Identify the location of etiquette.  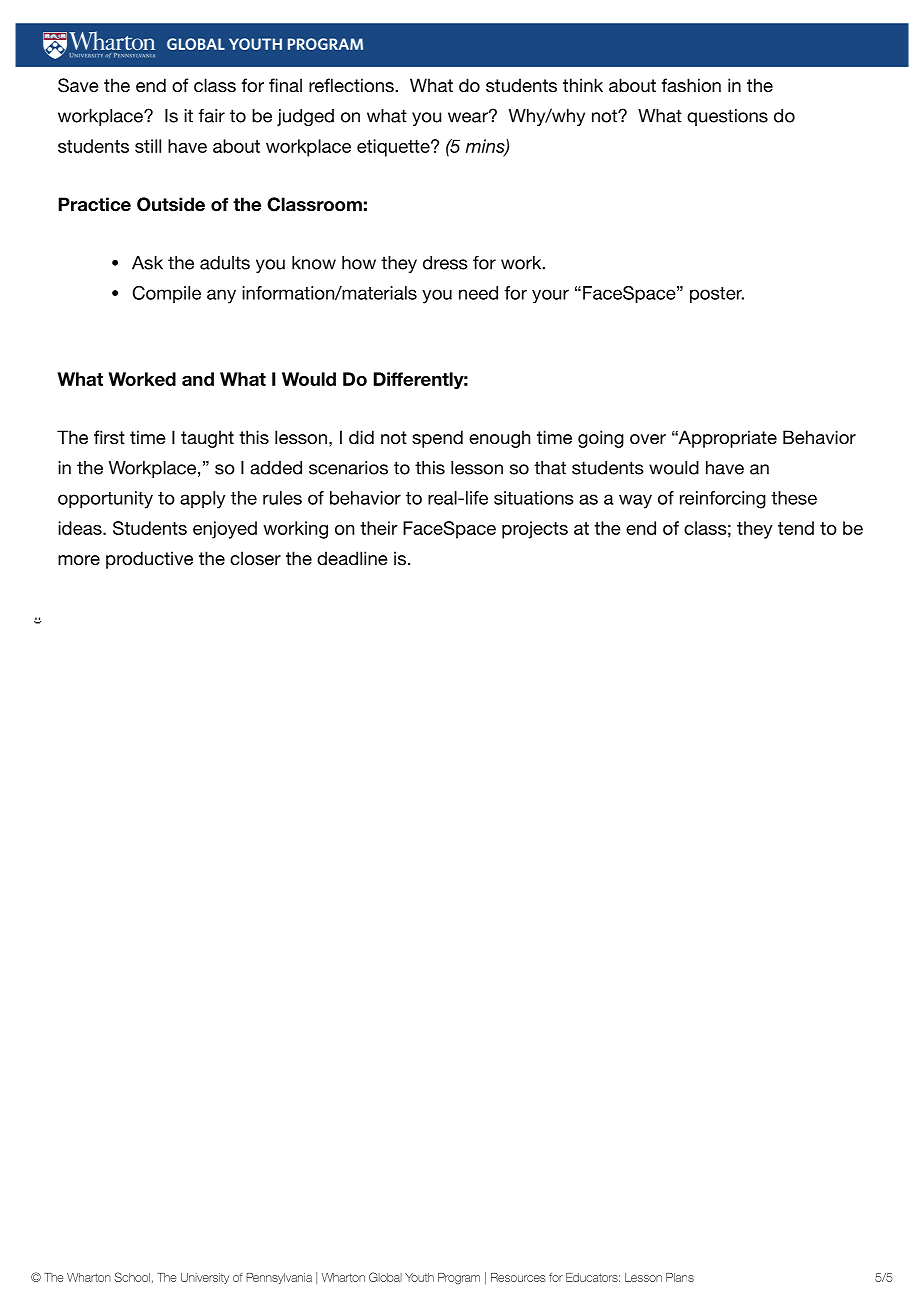
(394, 148).
